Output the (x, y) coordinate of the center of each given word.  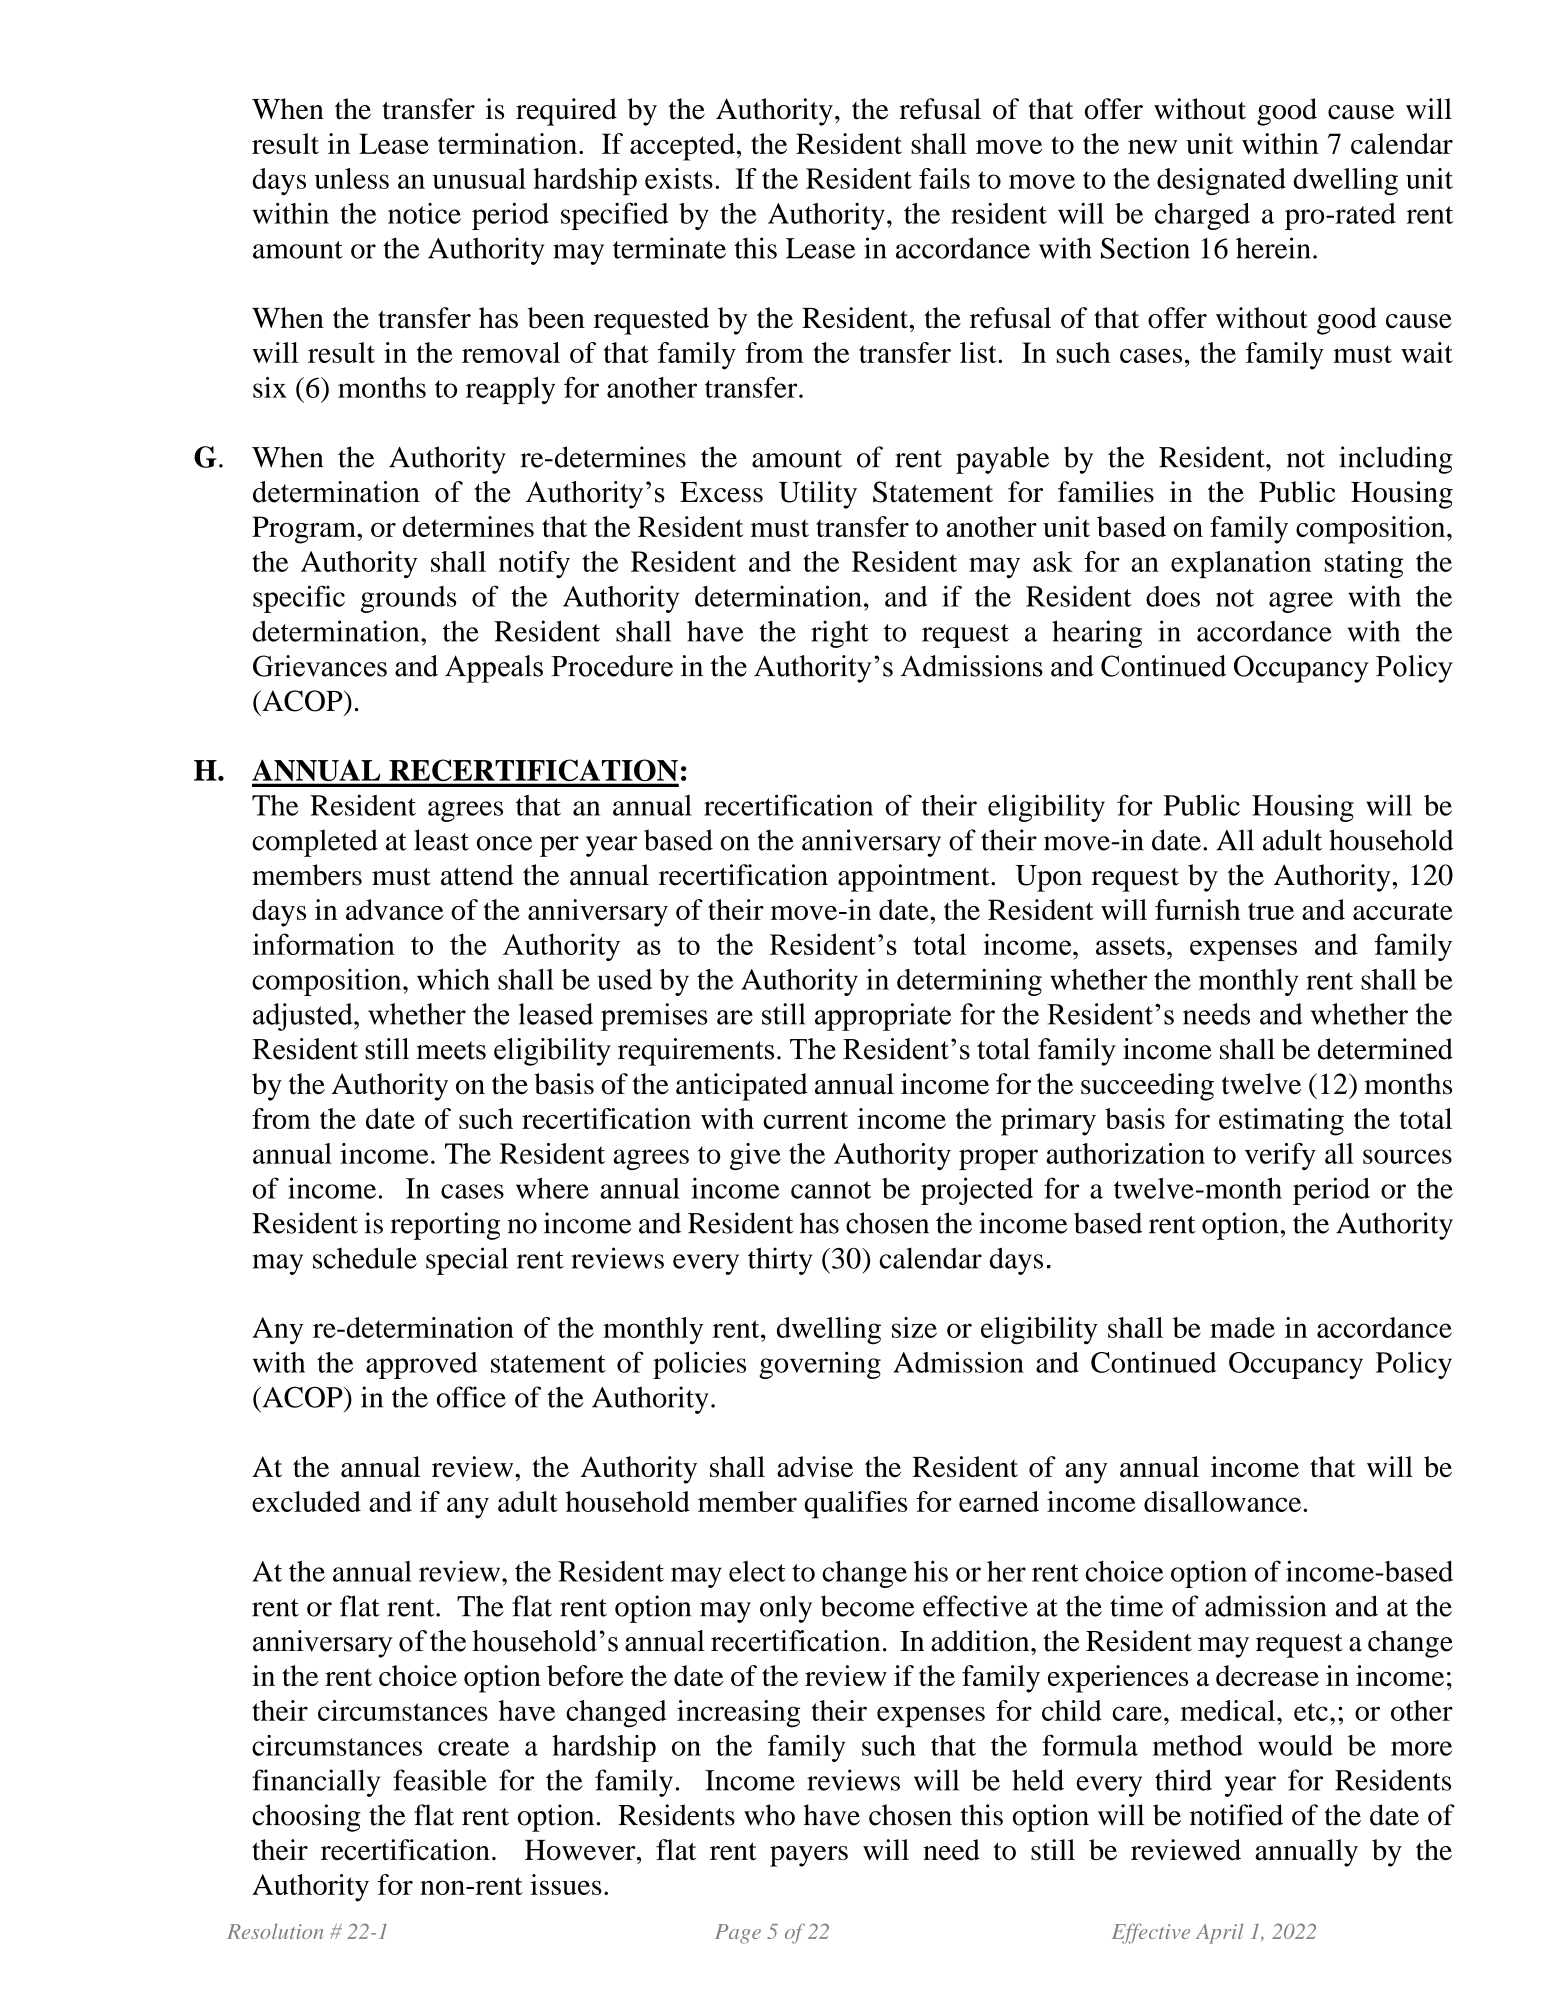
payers (809, 1856)
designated (1221, 182)
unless (352, 178)
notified (1236, 1815)
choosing (306, 1818)
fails (944, 178)
